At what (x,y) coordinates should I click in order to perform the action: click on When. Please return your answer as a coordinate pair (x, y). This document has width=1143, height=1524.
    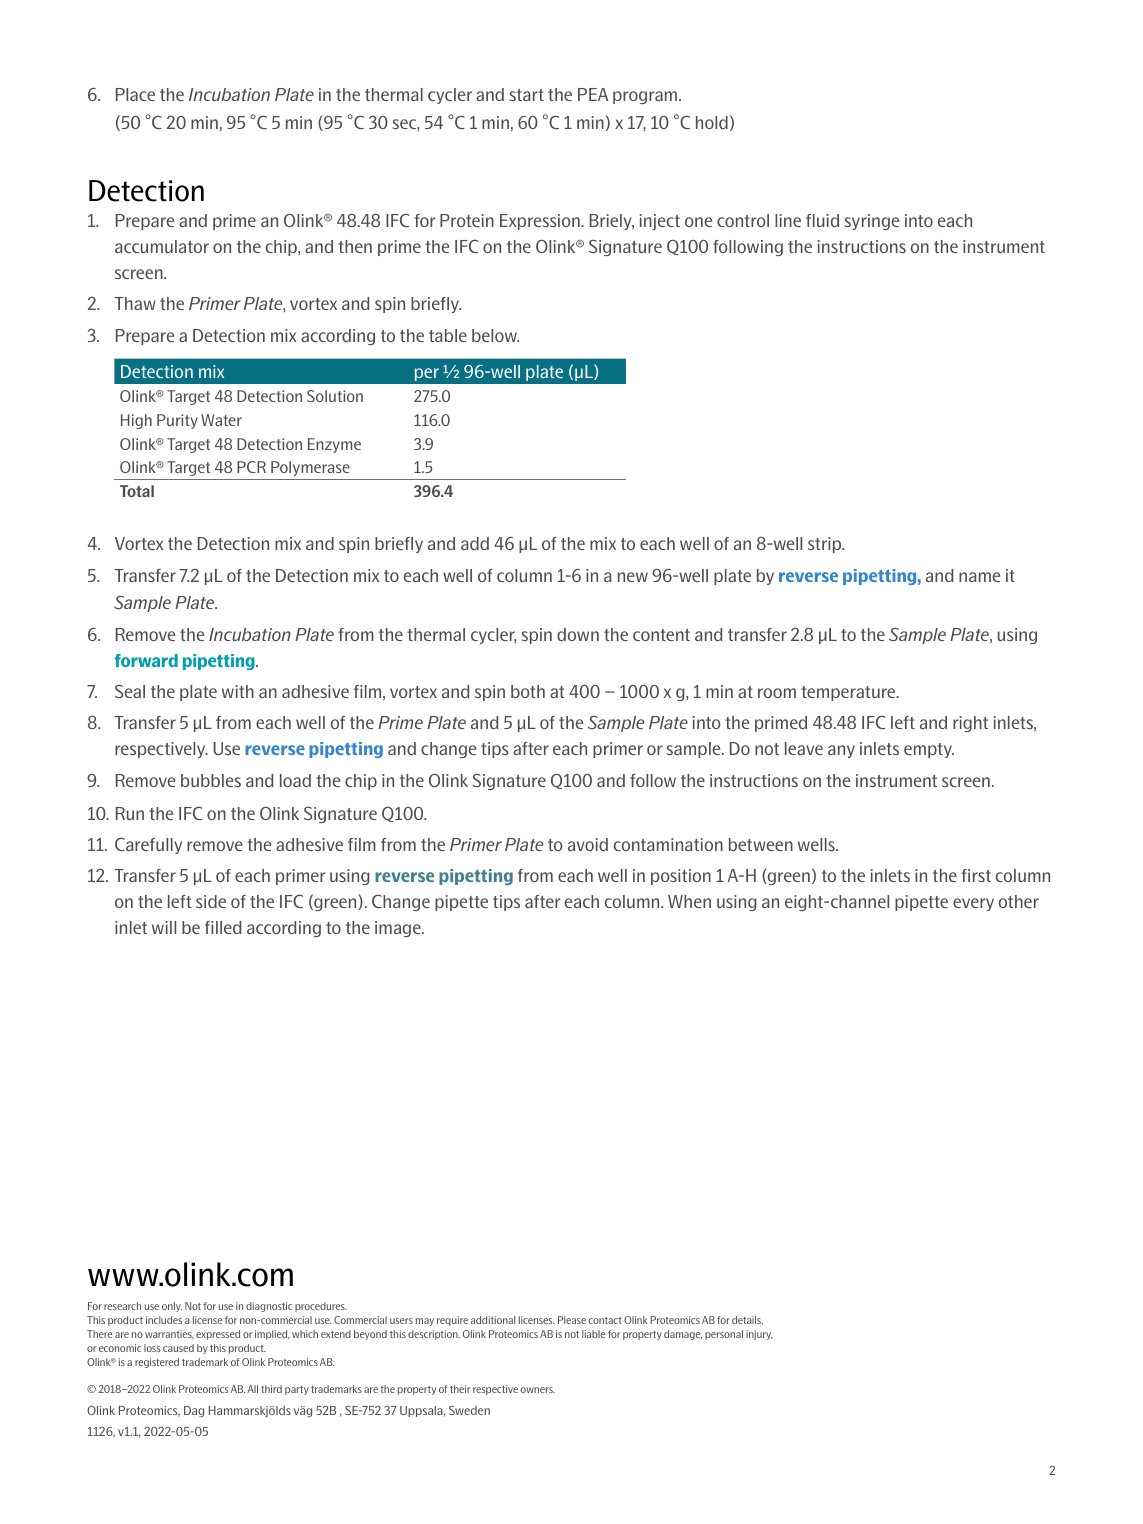
    Looking at the image, I should click on (689, 901).
